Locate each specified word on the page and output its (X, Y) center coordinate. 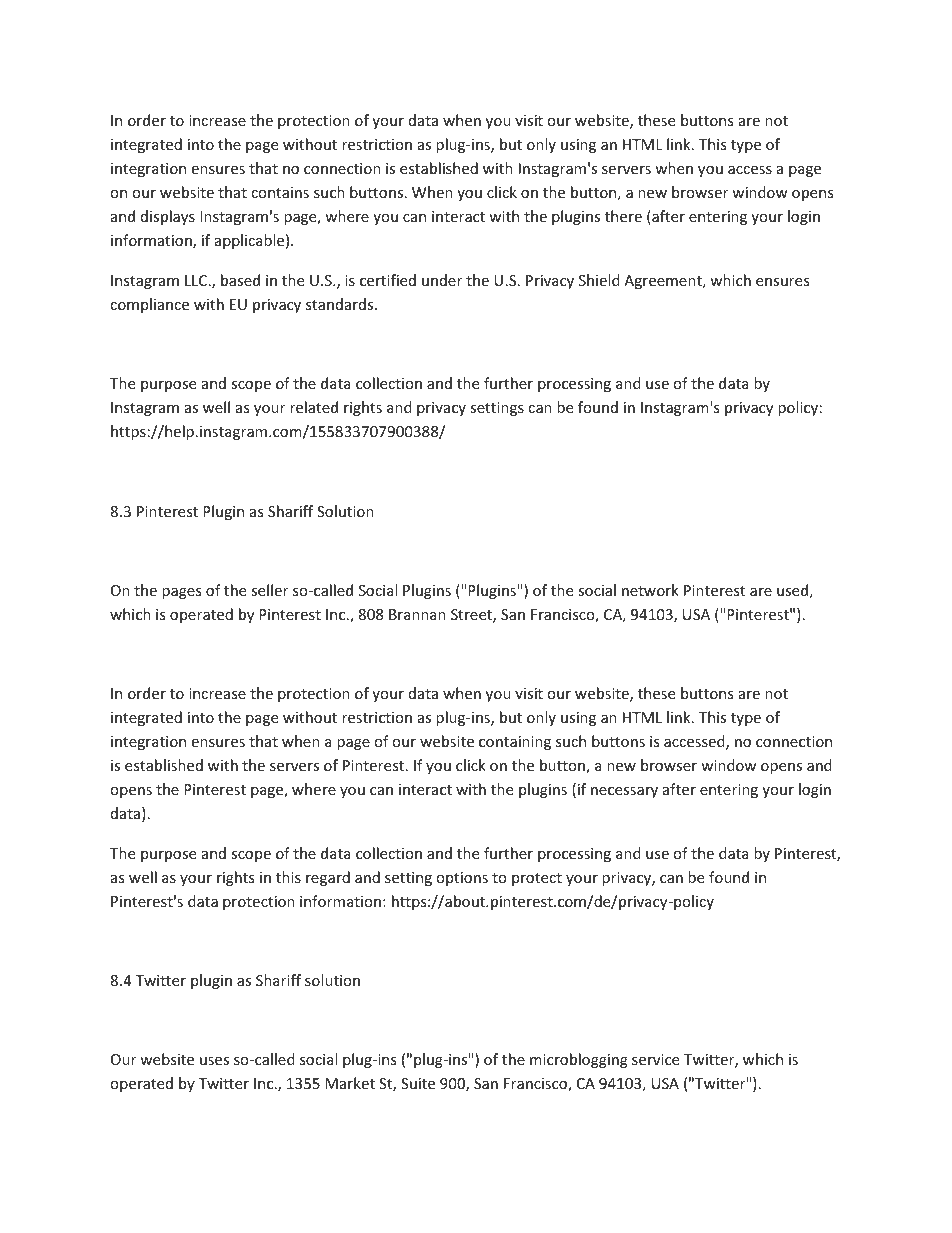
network (650, 590)
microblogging (579, 1060)
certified (388, 280)
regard (328, 878)
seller (269, 590)
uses (214, 1061)
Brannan (417, 614)
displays (168, 217)
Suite (418, 1083)
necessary (624, 792)
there (623, 216)
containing (515, 743)
